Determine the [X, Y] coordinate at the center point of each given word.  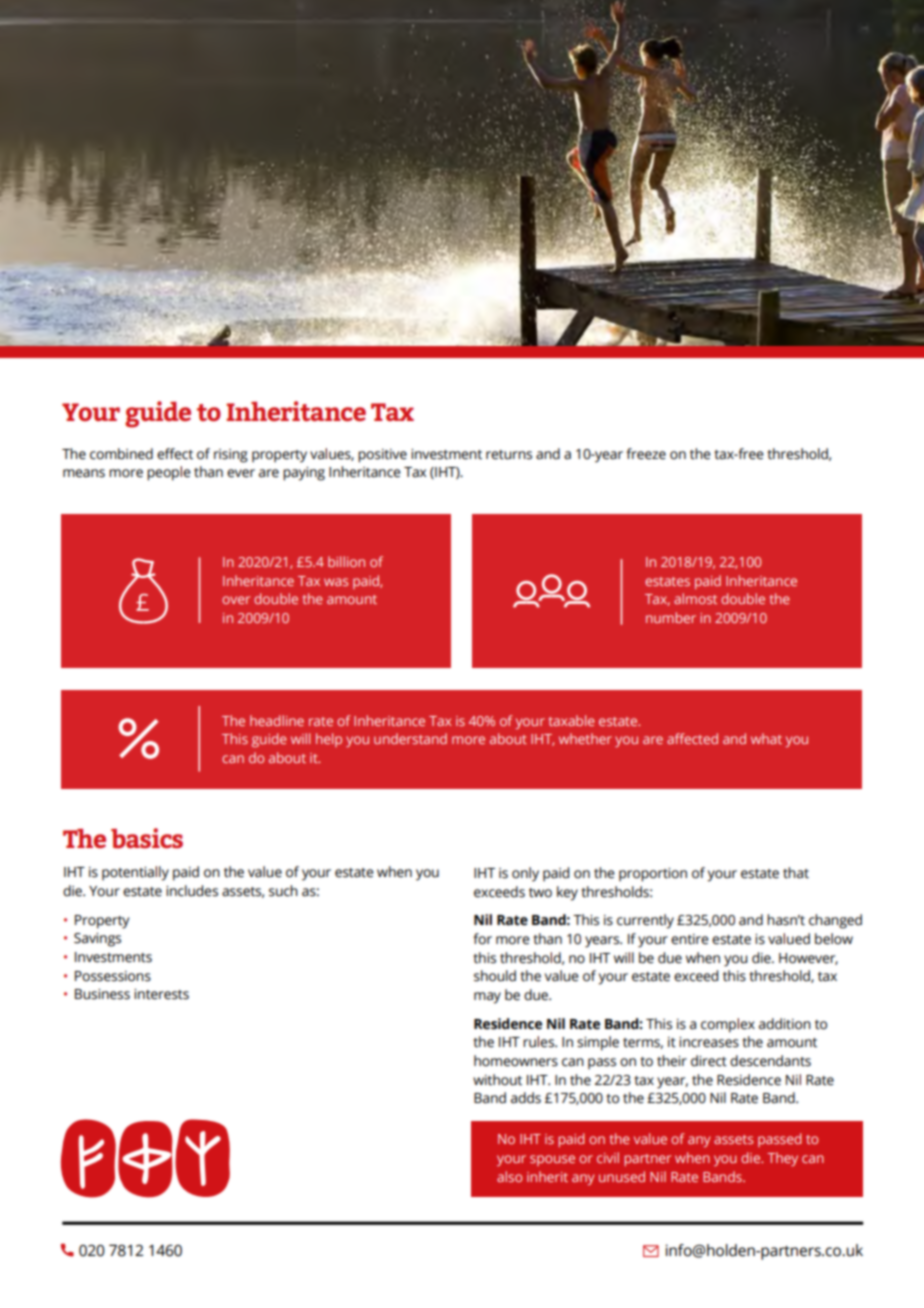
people [169, 473]
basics [147, 838]
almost [695, 598]
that [796, 873]
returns [509, 455]
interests [161, 994]
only [525, 874]
